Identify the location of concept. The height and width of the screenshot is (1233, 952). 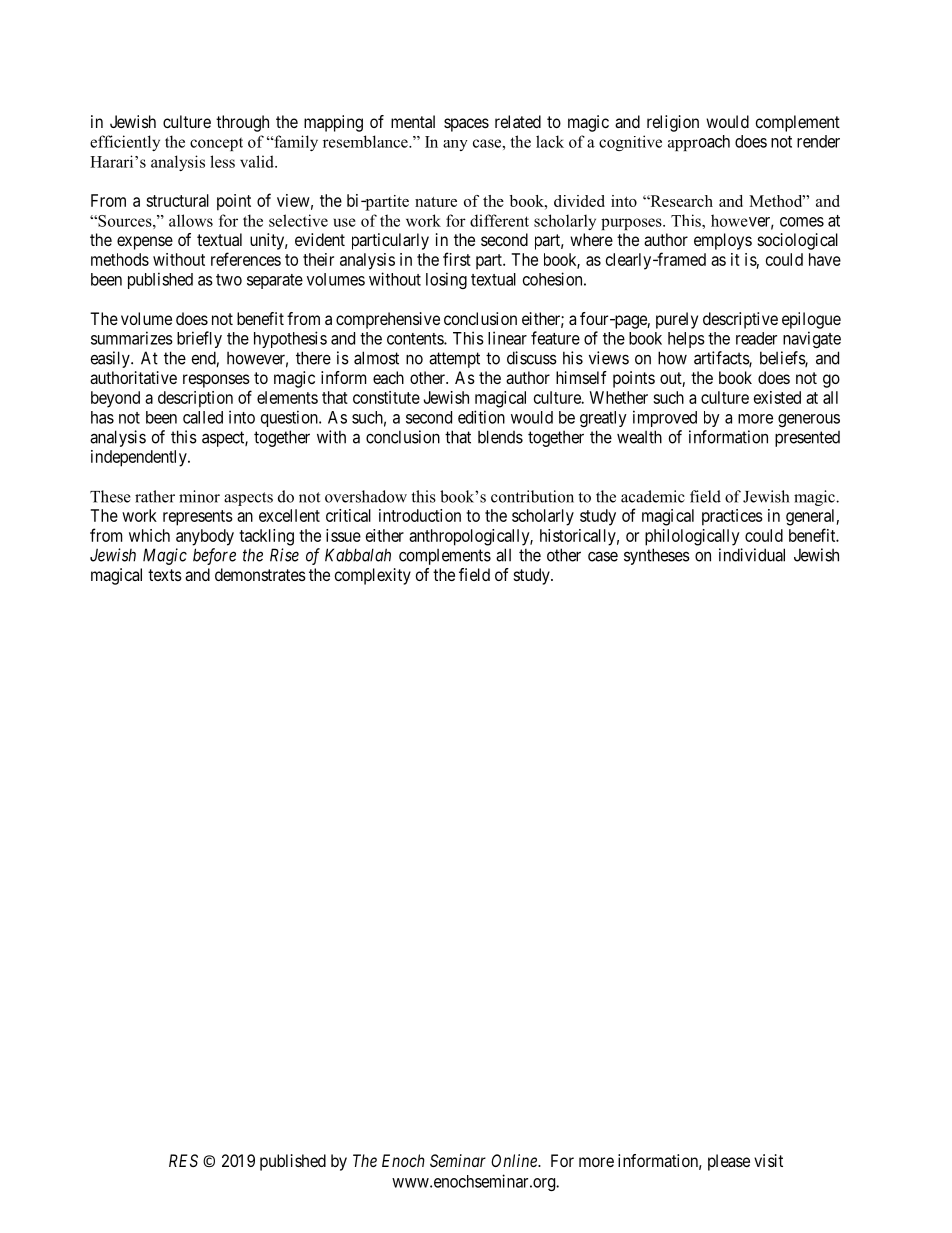
(216, 144).
